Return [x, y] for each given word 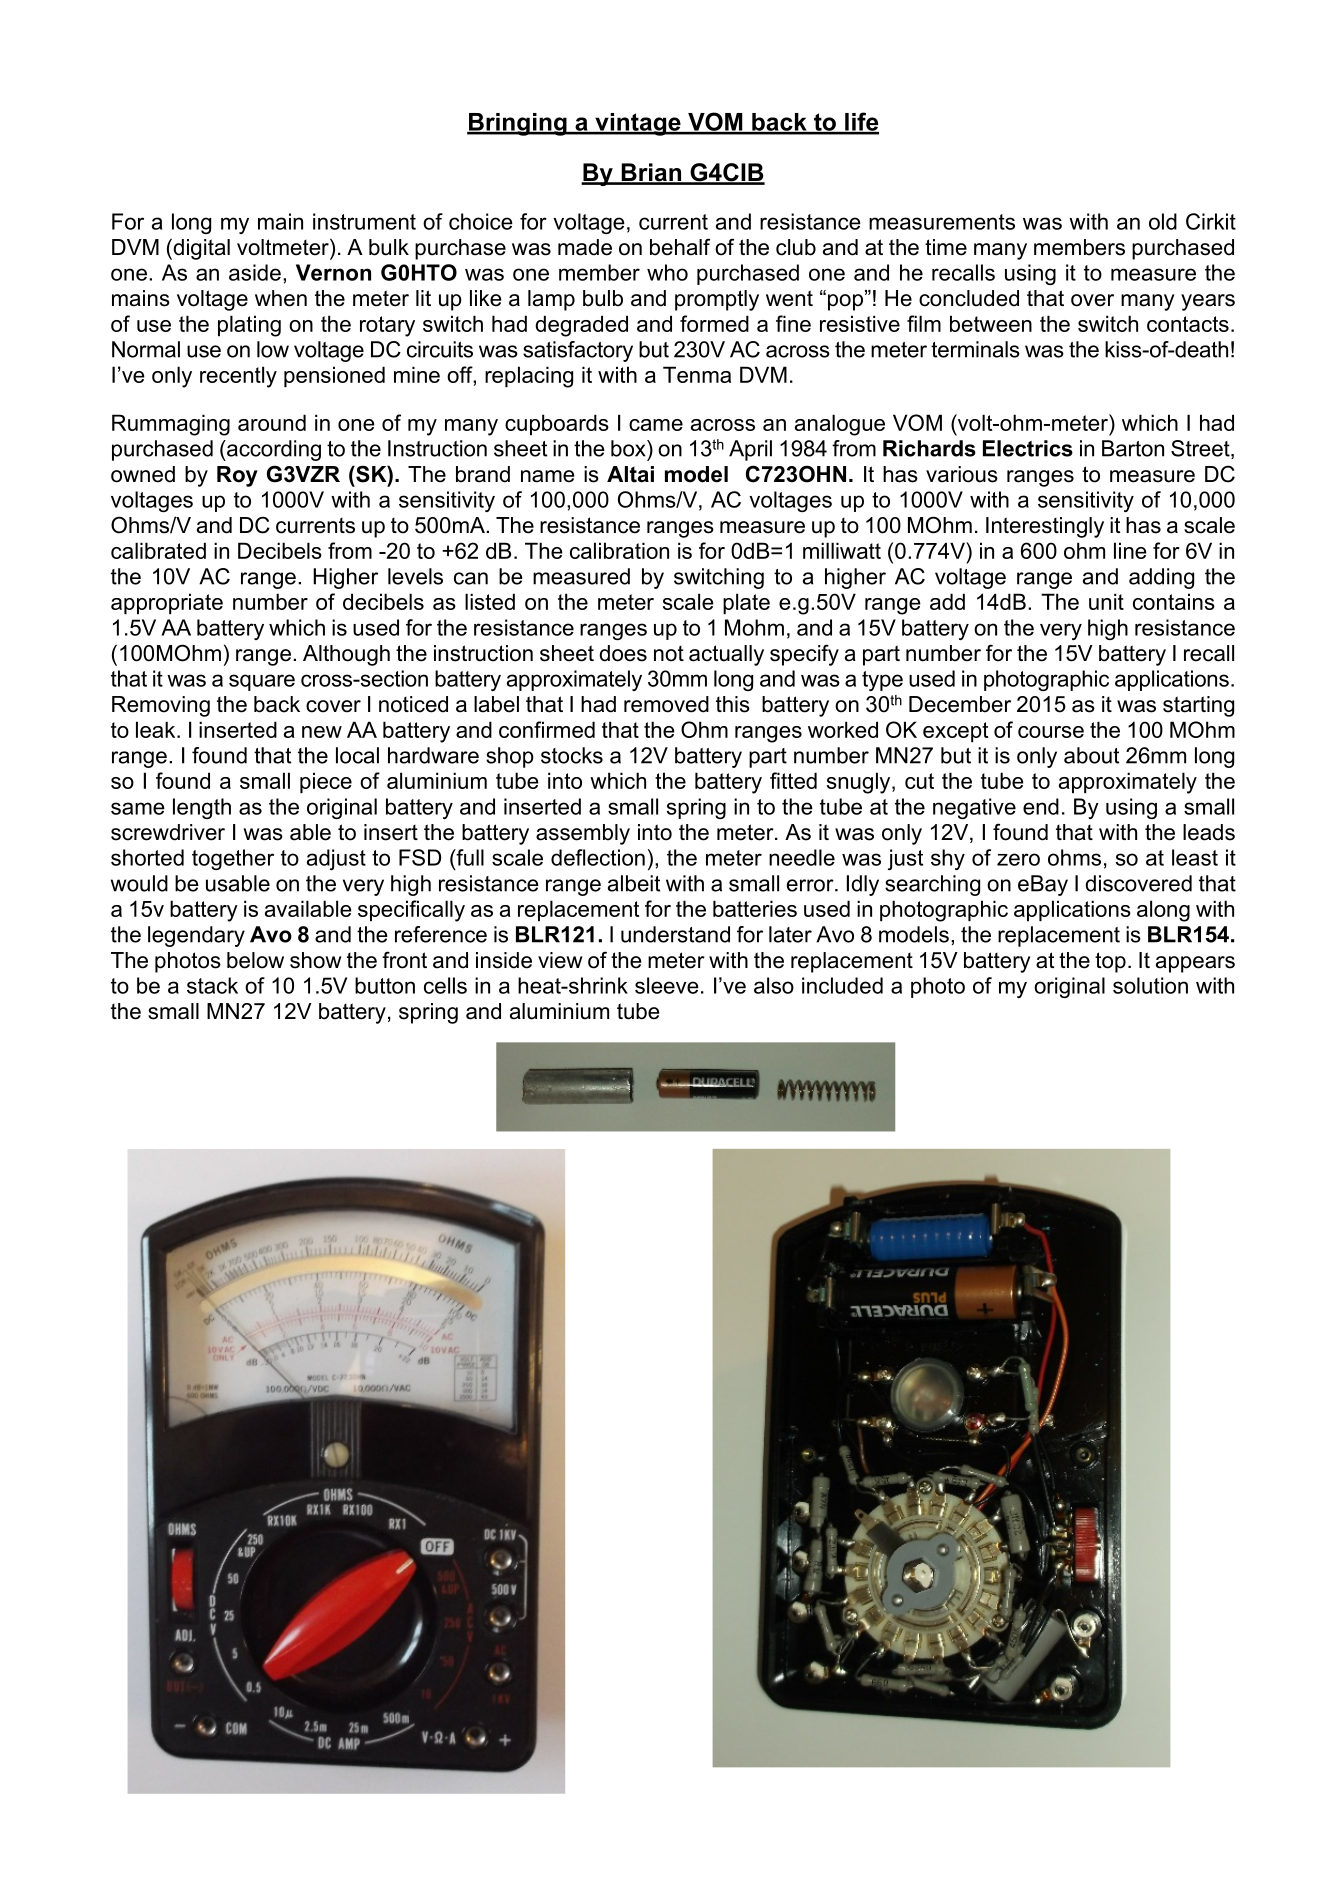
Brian [651, 173]
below [255, 960]
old [1163, 221]
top [1110, 962]
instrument [364, 221]
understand [675, 934]
